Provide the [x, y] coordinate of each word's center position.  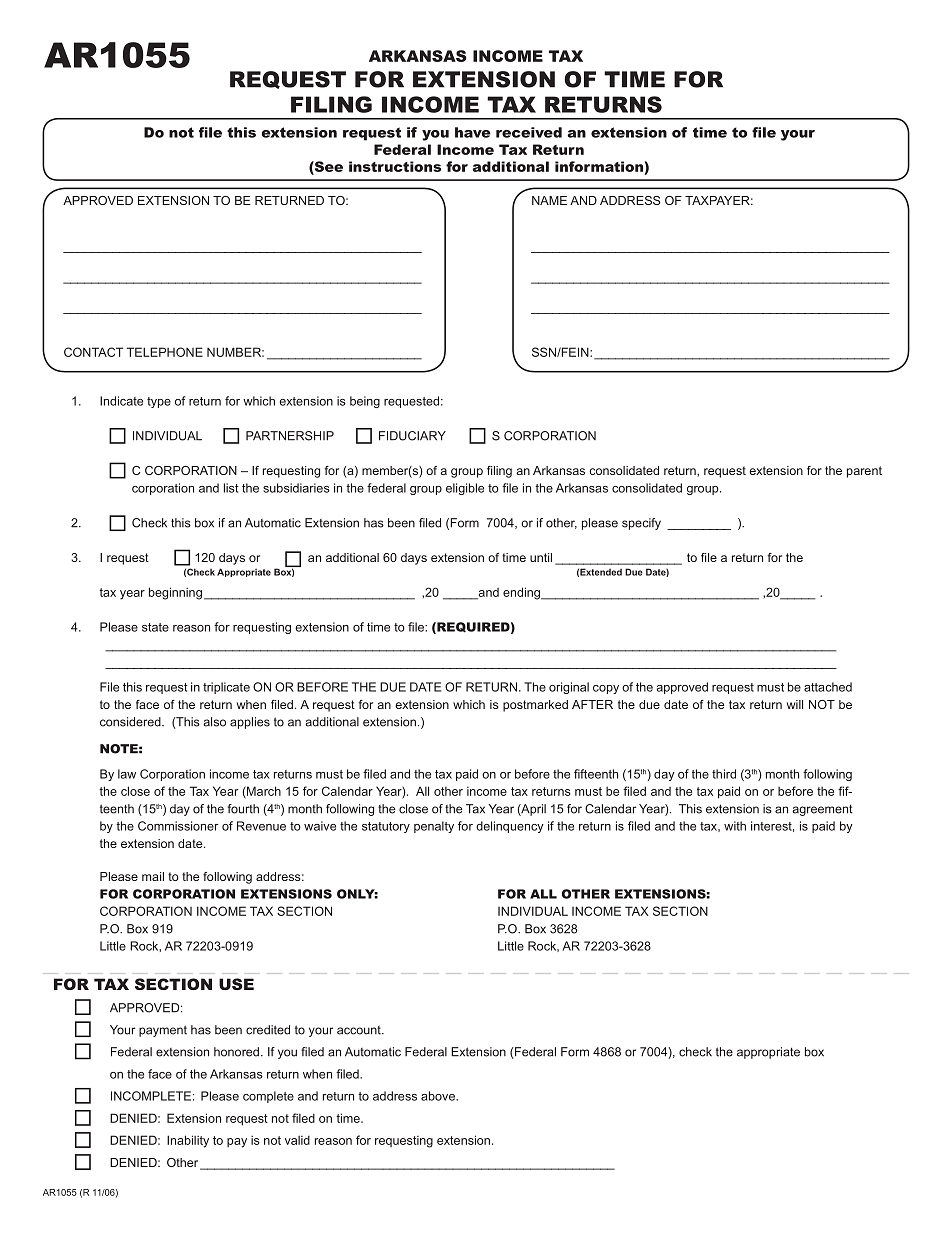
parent [864, 472]
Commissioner [178, 826]
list [231, 488]
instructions [395, 166]
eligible [465, 489]
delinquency [510, 827]
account [360, 1030]
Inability [188, 1141]
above [439, 1096]
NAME [549, 200]
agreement [822, 810]
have [472, 132]
